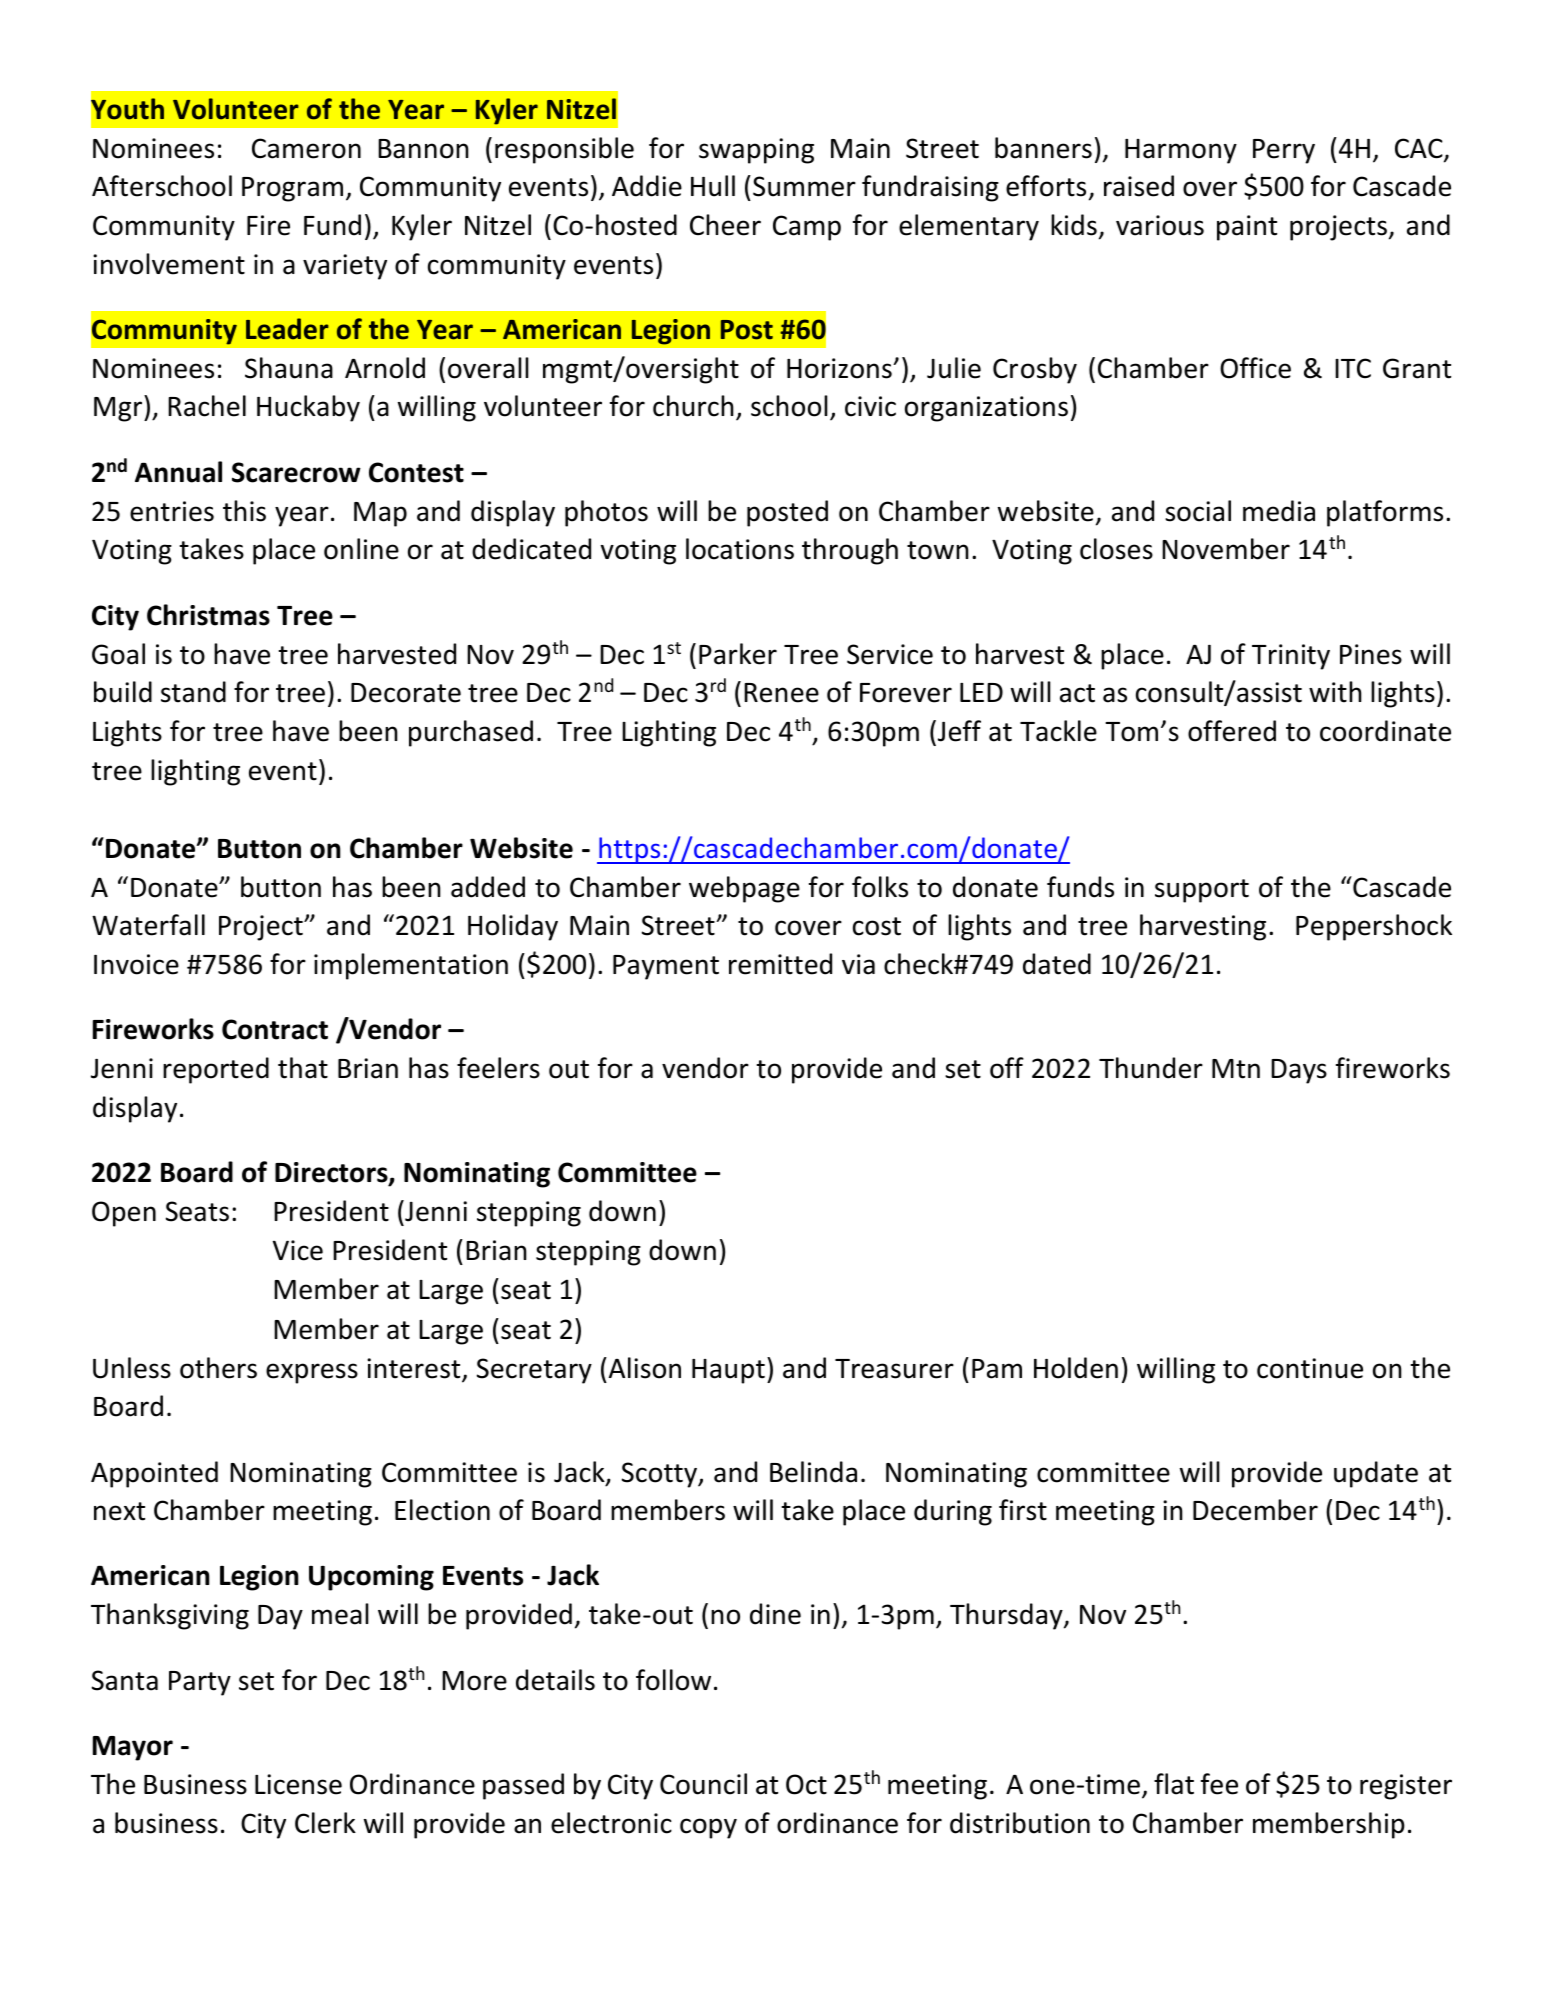 The image size is (1543, 1996). I want to click on paint, so click(1247, 228).
